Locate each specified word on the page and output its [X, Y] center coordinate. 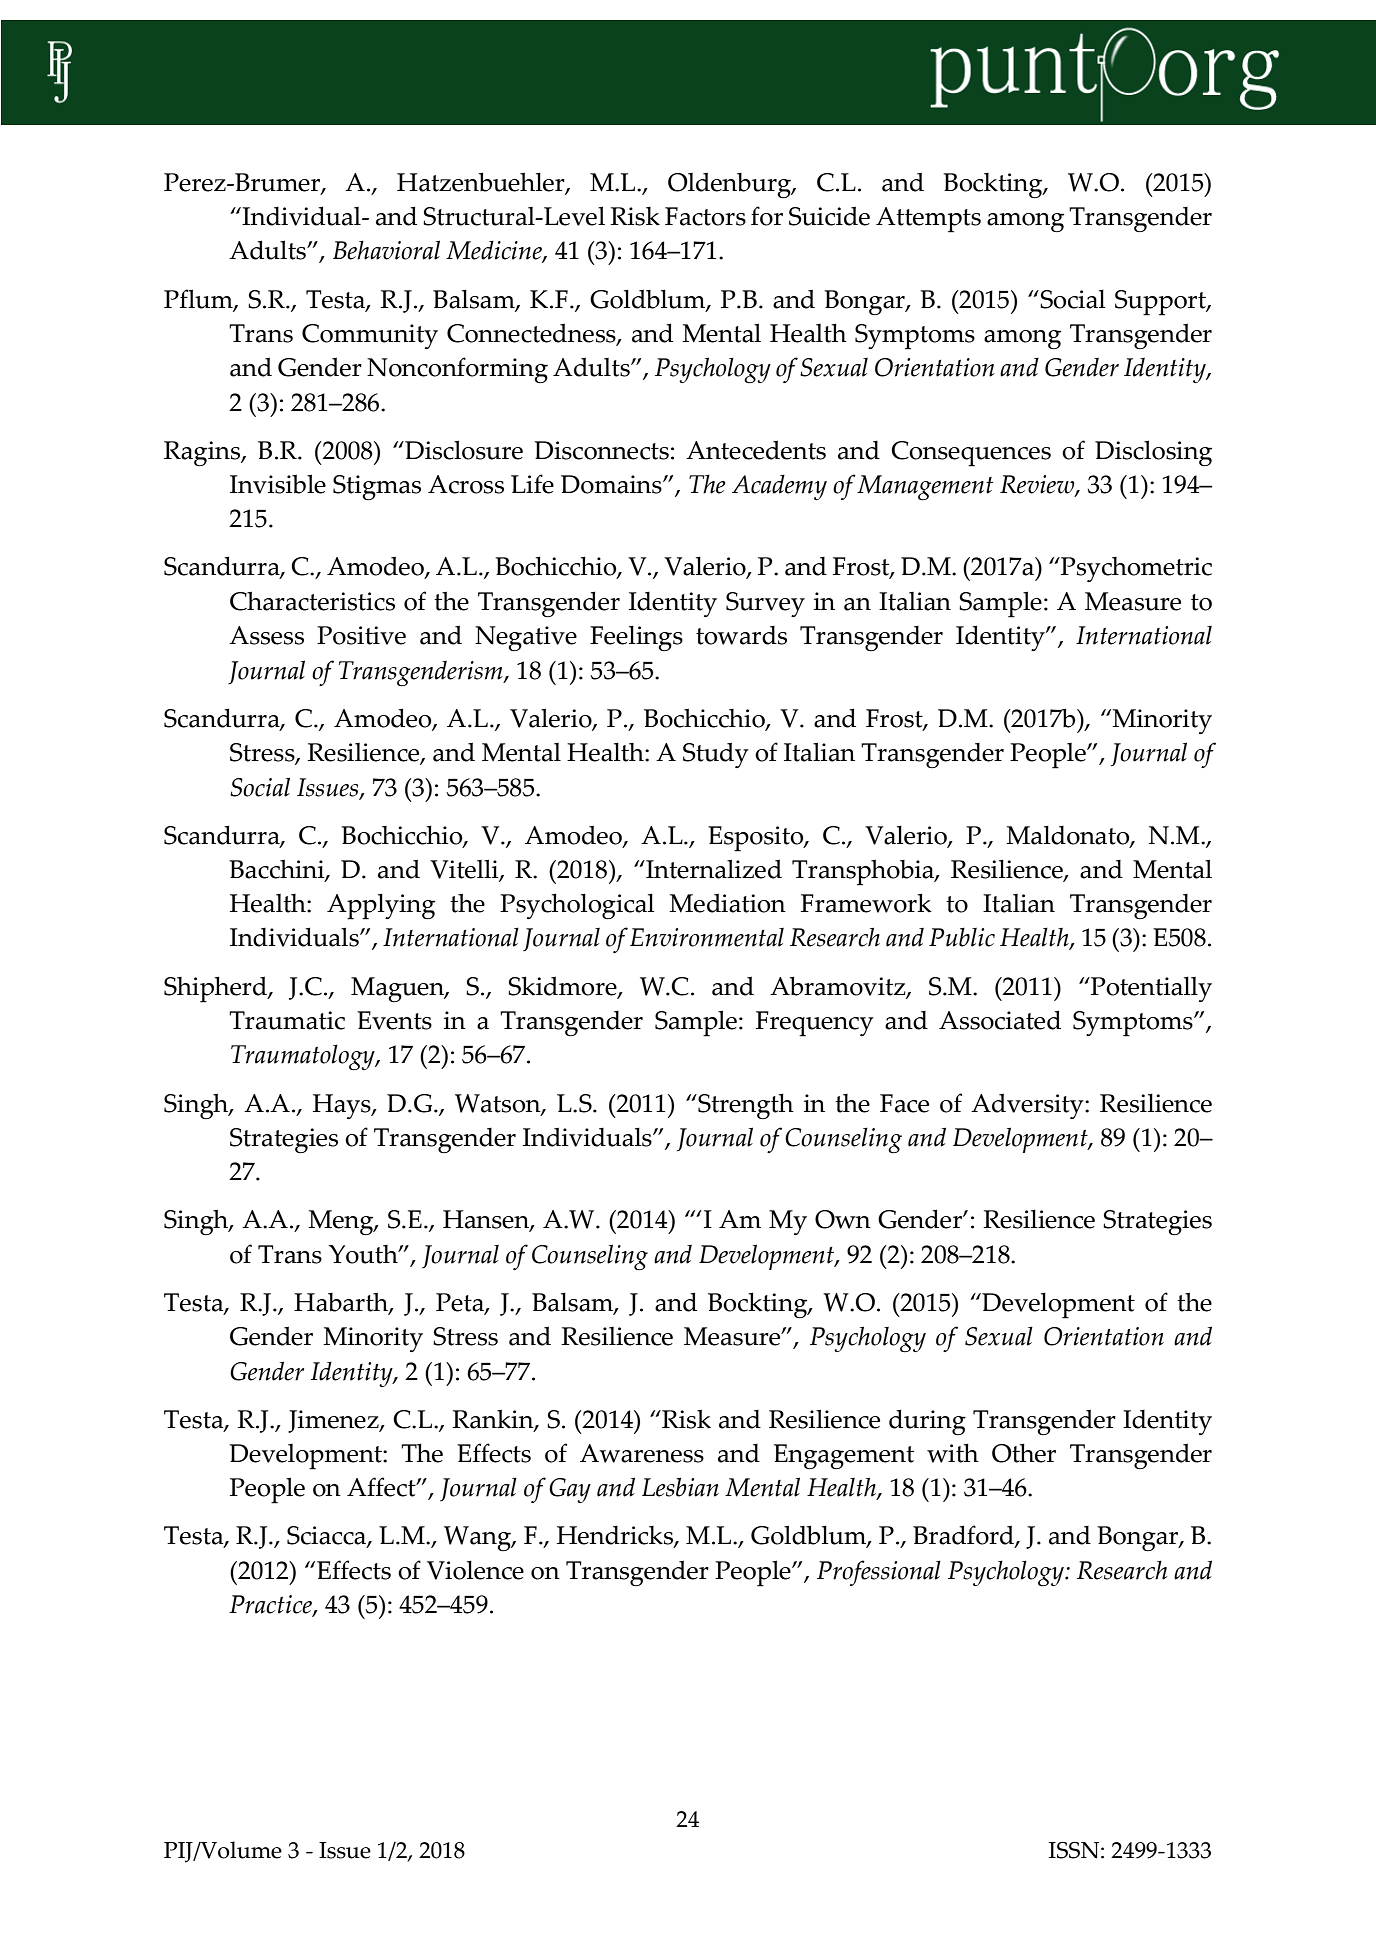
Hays [343, 1106]
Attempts [928, 220]
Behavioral [386, 250]
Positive [361, 635]
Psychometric [1135, 569]
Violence [475, 1570]
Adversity [1028, 1106]
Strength [745, 1106]
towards [741, 635]
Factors [705, 216]
